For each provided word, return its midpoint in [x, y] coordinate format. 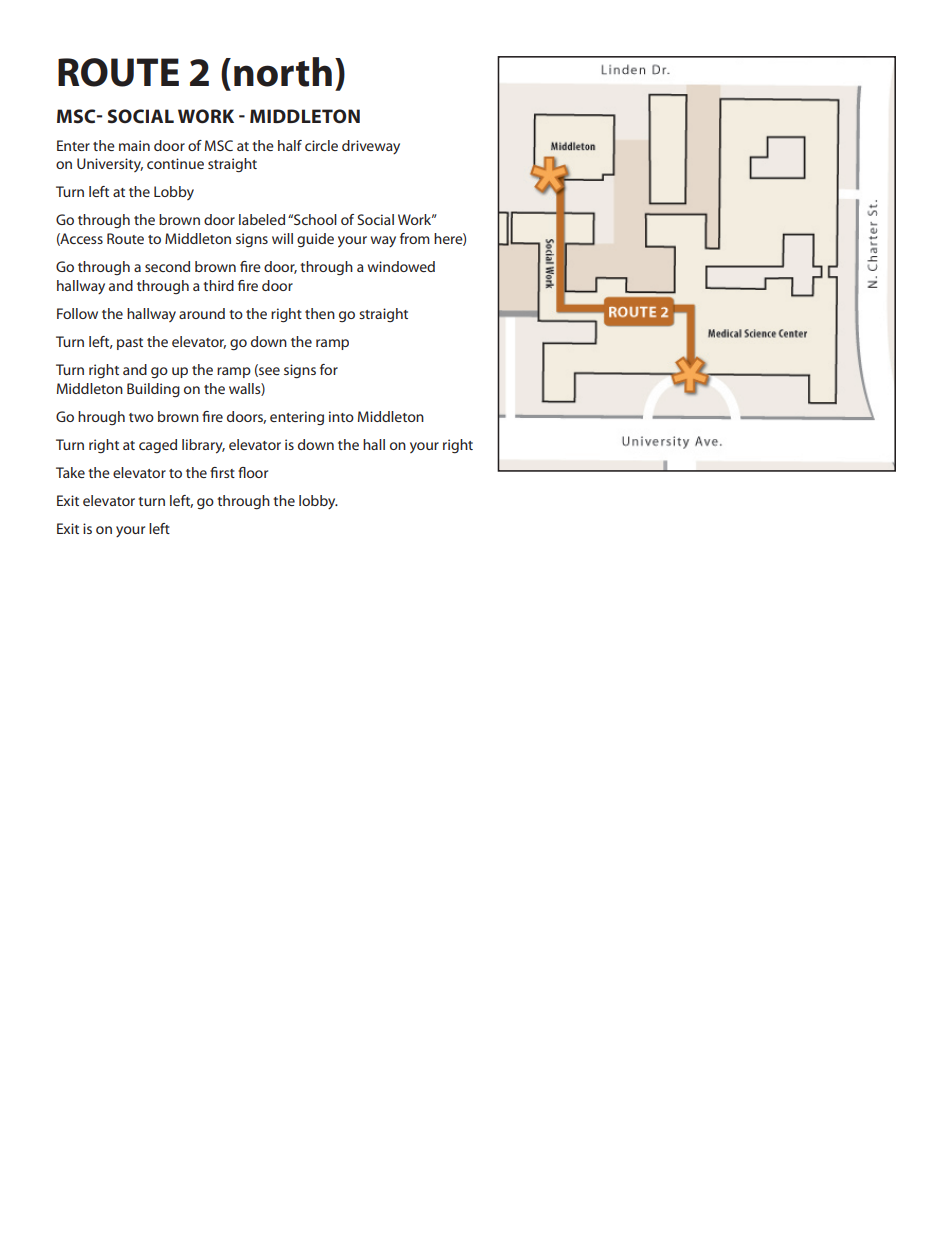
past [130, 344]
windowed [401, 266]
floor [253, 472]
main [134, 145]
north [283, 72]
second [167, 266]
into [341, 416]
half [290, 145]
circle [321, 145]
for [329, 369]
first [222, 472]
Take [70, 472]
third [218, 285]
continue [175, 163]
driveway [371, 147]
